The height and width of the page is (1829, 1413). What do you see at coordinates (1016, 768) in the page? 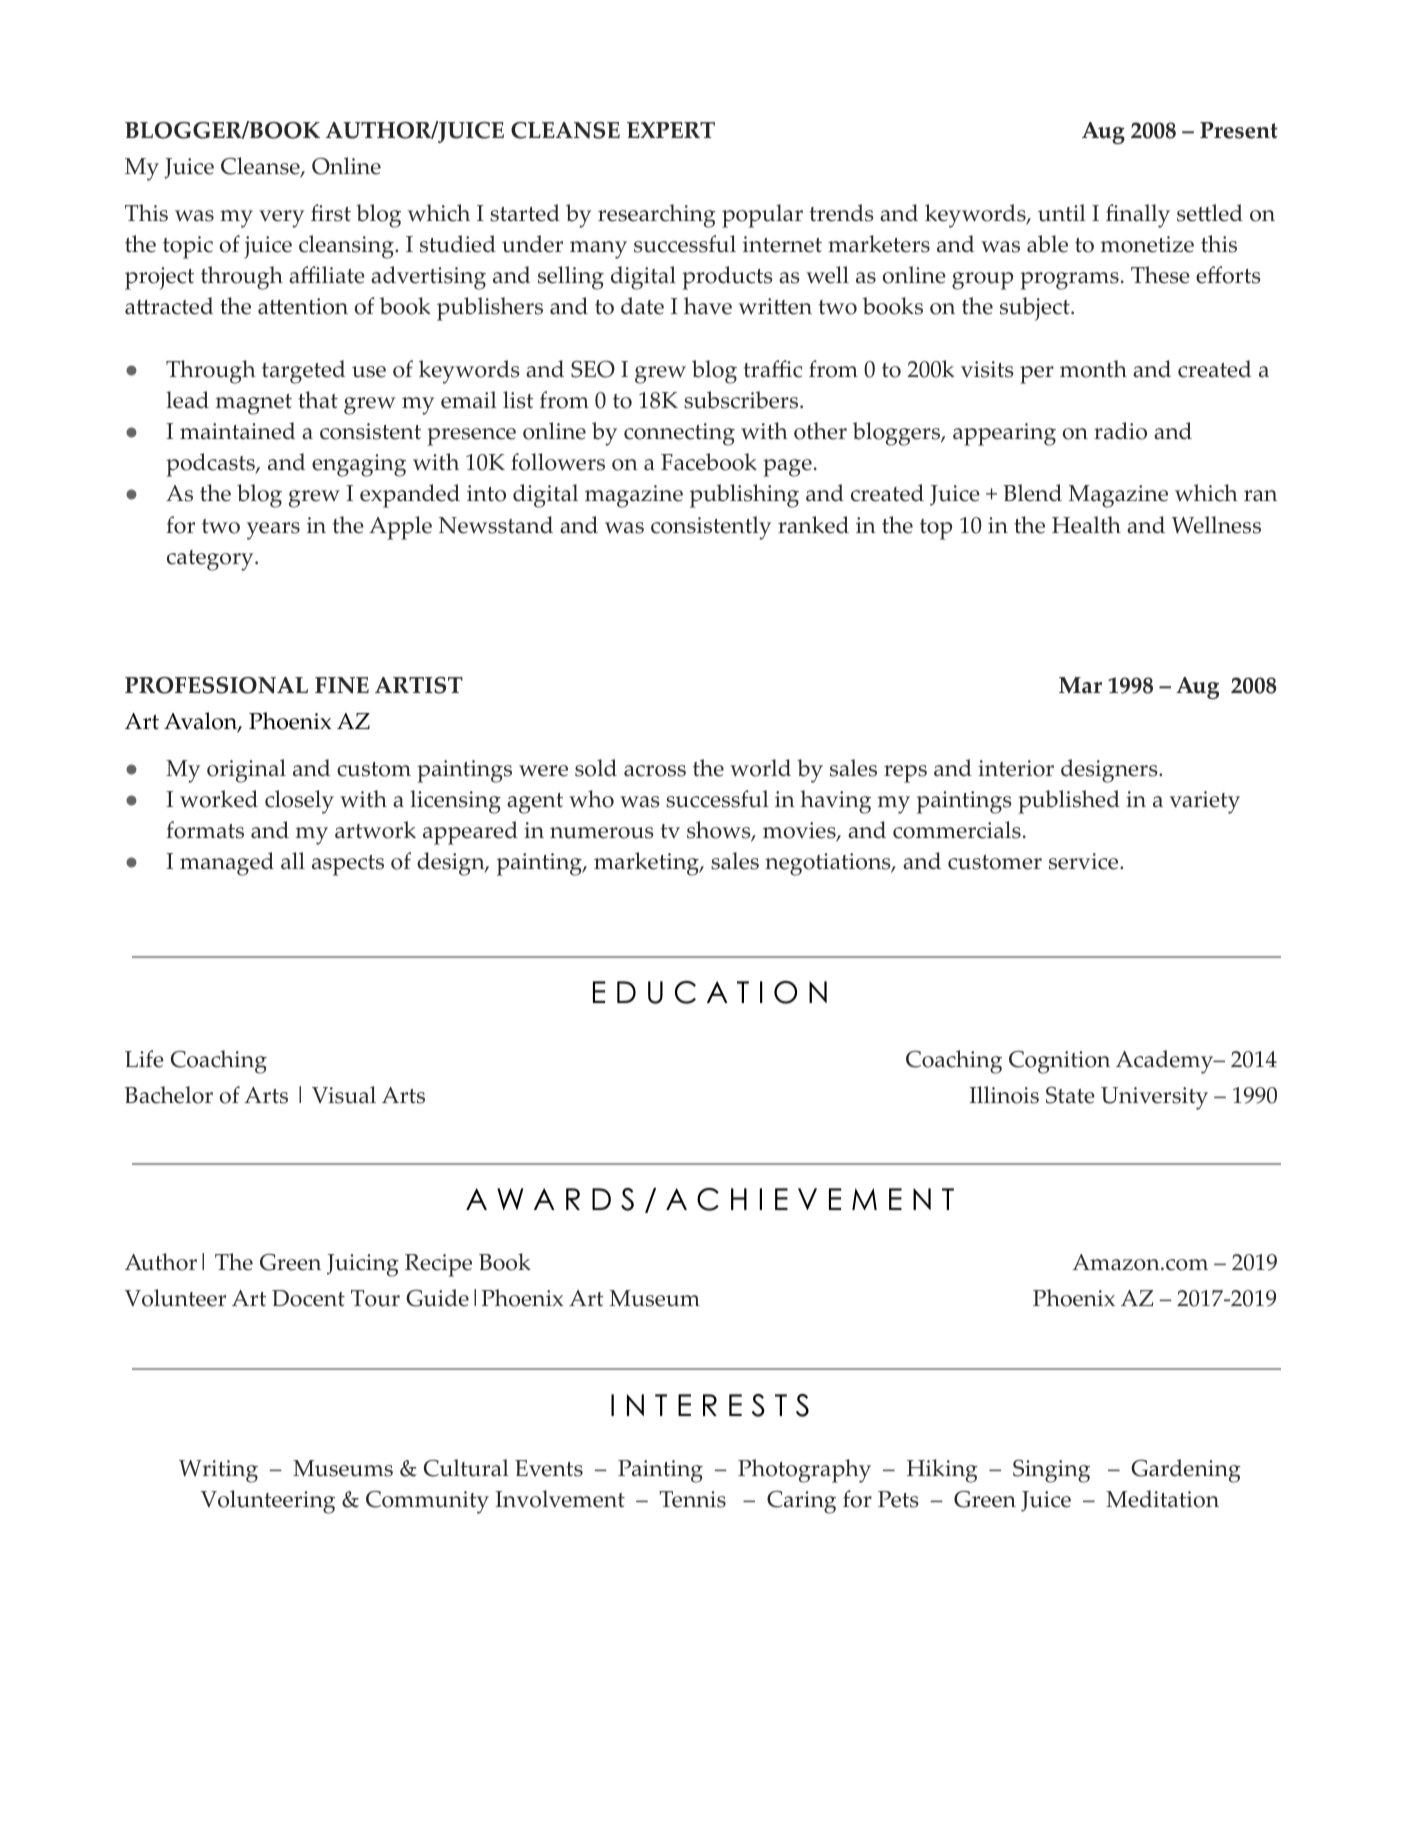
I see `interior` at bounding box center [1016, 768].
